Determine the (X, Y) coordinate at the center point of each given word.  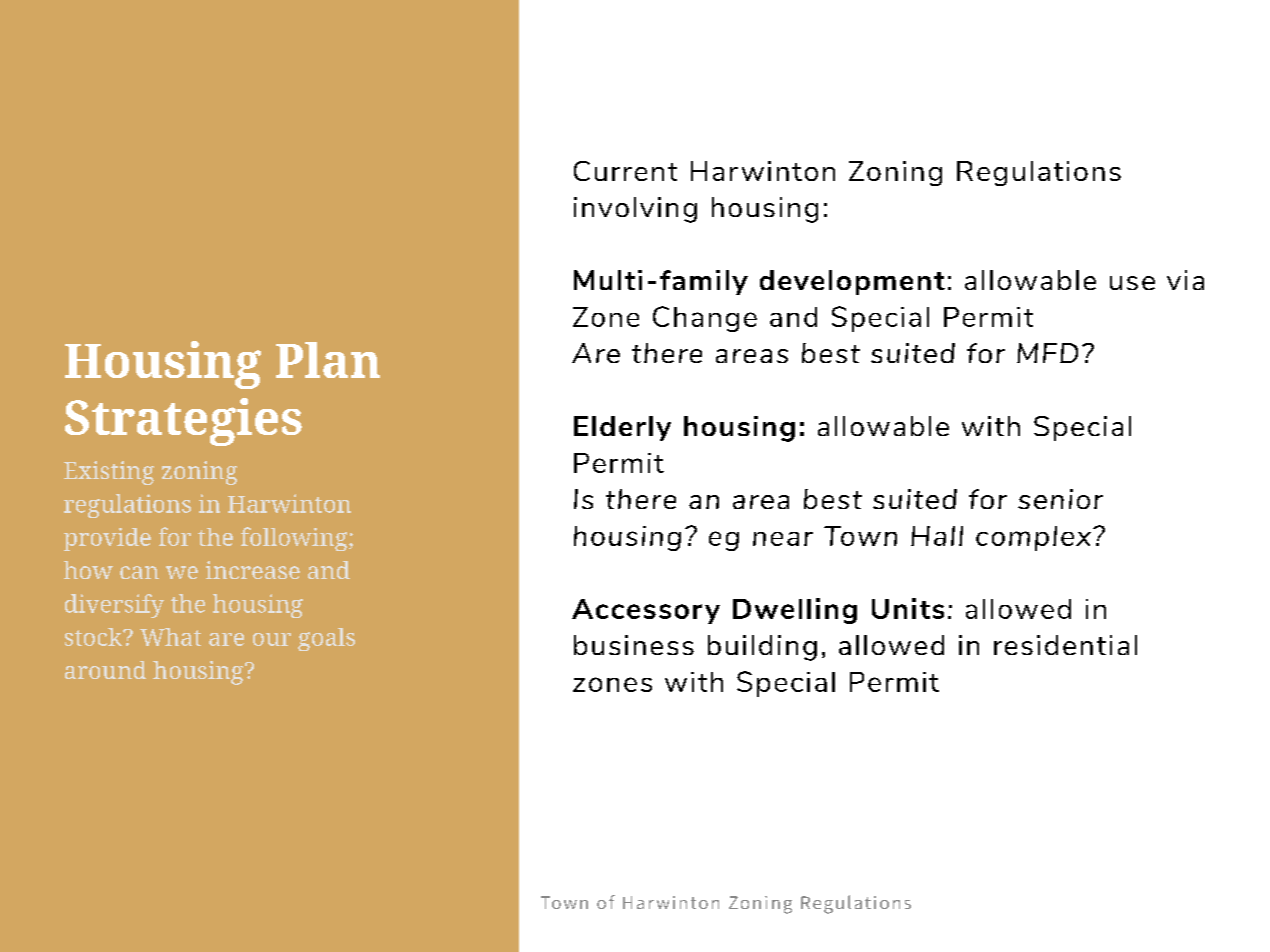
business (634, 645)
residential (1065, 645)
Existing (109, 473)
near (783, 539)
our (272, 639)
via (1185, 280)
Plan (328, 360)
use (1132, 283)
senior (1060, 499)
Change (705, 319)
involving (635, 210)
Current (625, 171)
